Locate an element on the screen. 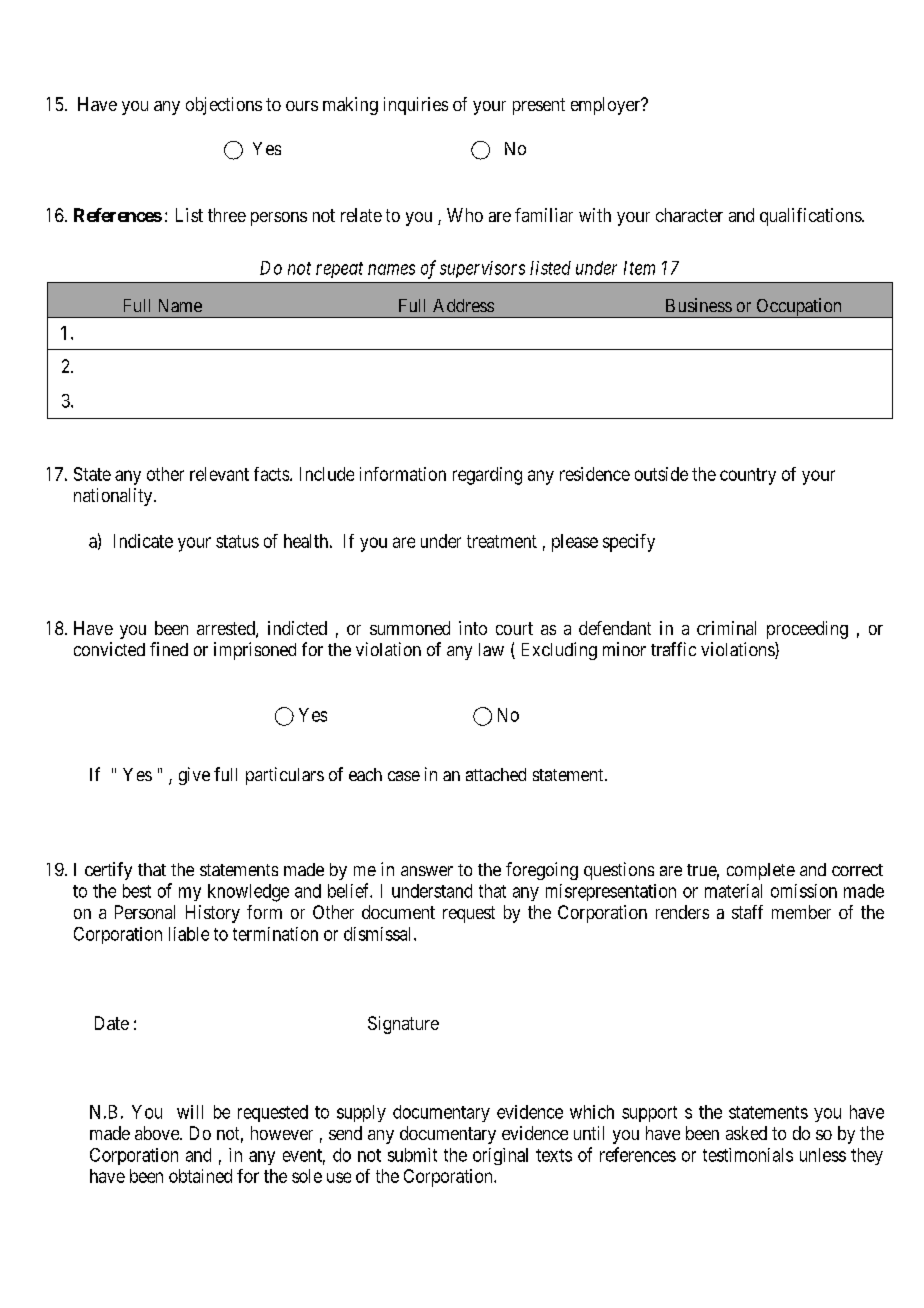 The width and height of the screenshot is (924, 1308). obtained is located at coordinates (200, 1176).
